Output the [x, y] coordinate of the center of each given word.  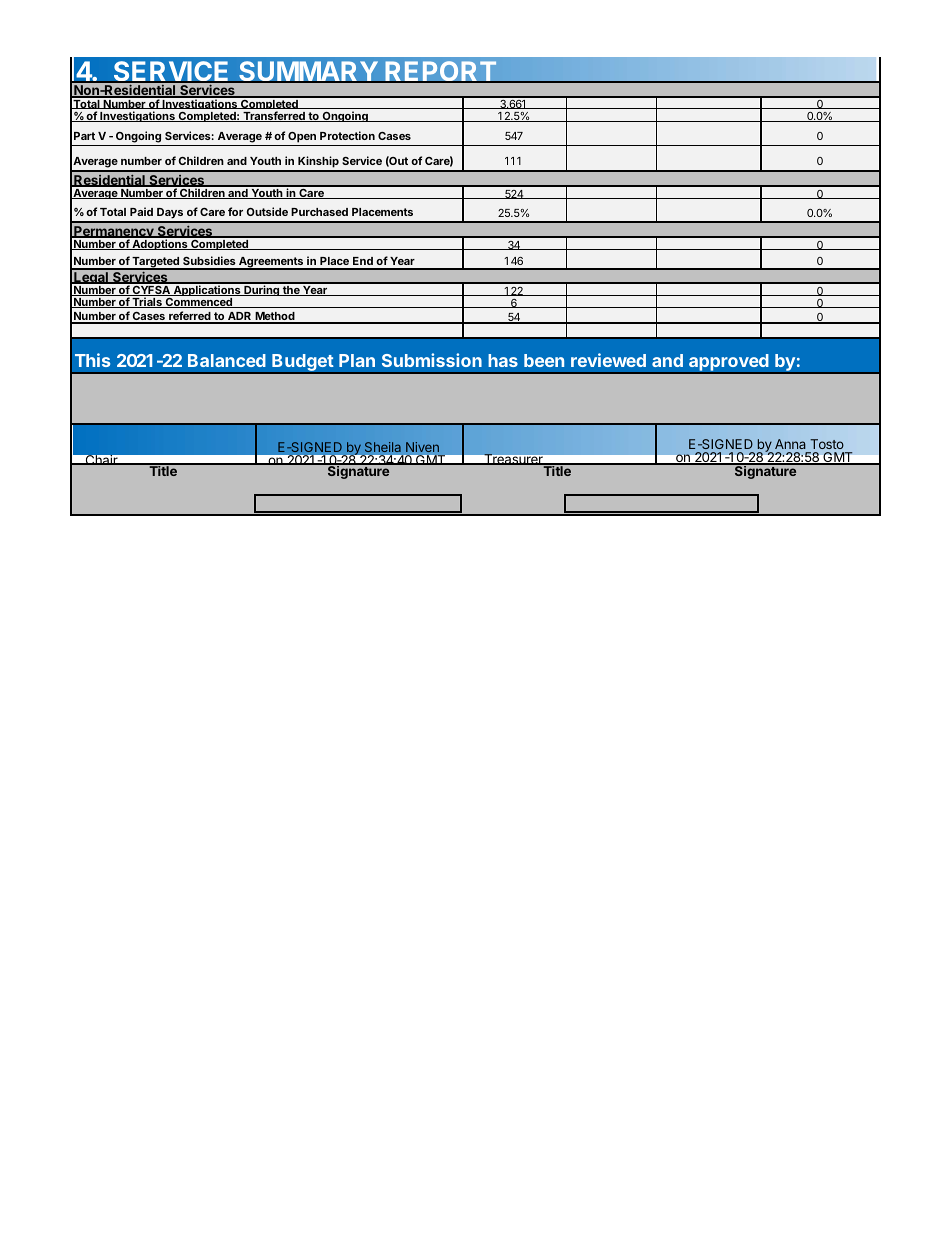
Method [275, 317]
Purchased [319, 212]
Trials [147, 302]
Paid [141, 211]
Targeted [155, 263]
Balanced [227, 360]
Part [84, 136]
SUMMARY [308, 72]
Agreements [271, 263]
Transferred [274, 116]
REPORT [440, 72]
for [235, 211]
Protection [347, 135]
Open [302, 137]
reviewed [608, 360]
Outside [267, 211]
